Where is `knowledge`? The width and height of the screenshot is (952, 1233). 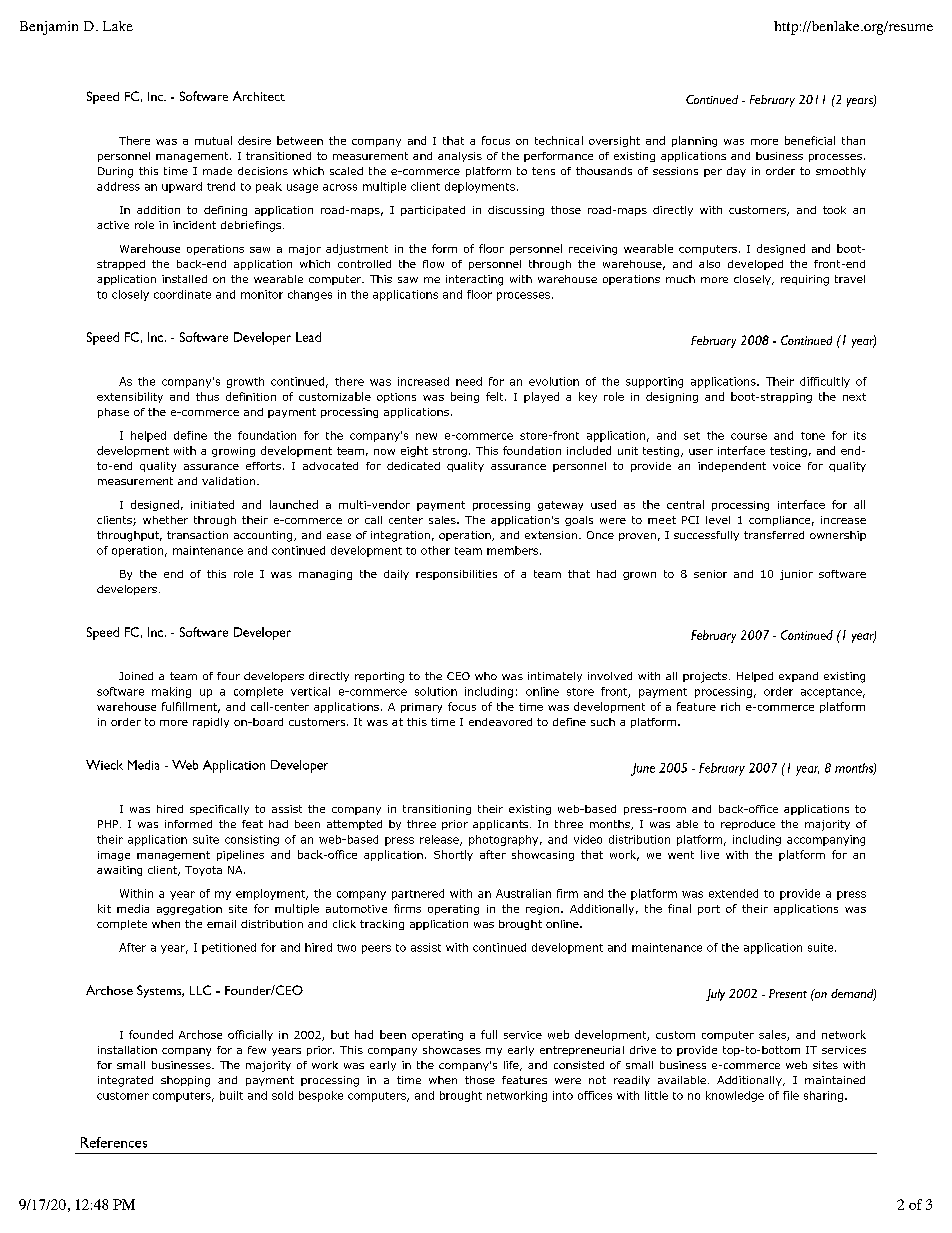 knowledge is located at coordinates (735, 1096).
